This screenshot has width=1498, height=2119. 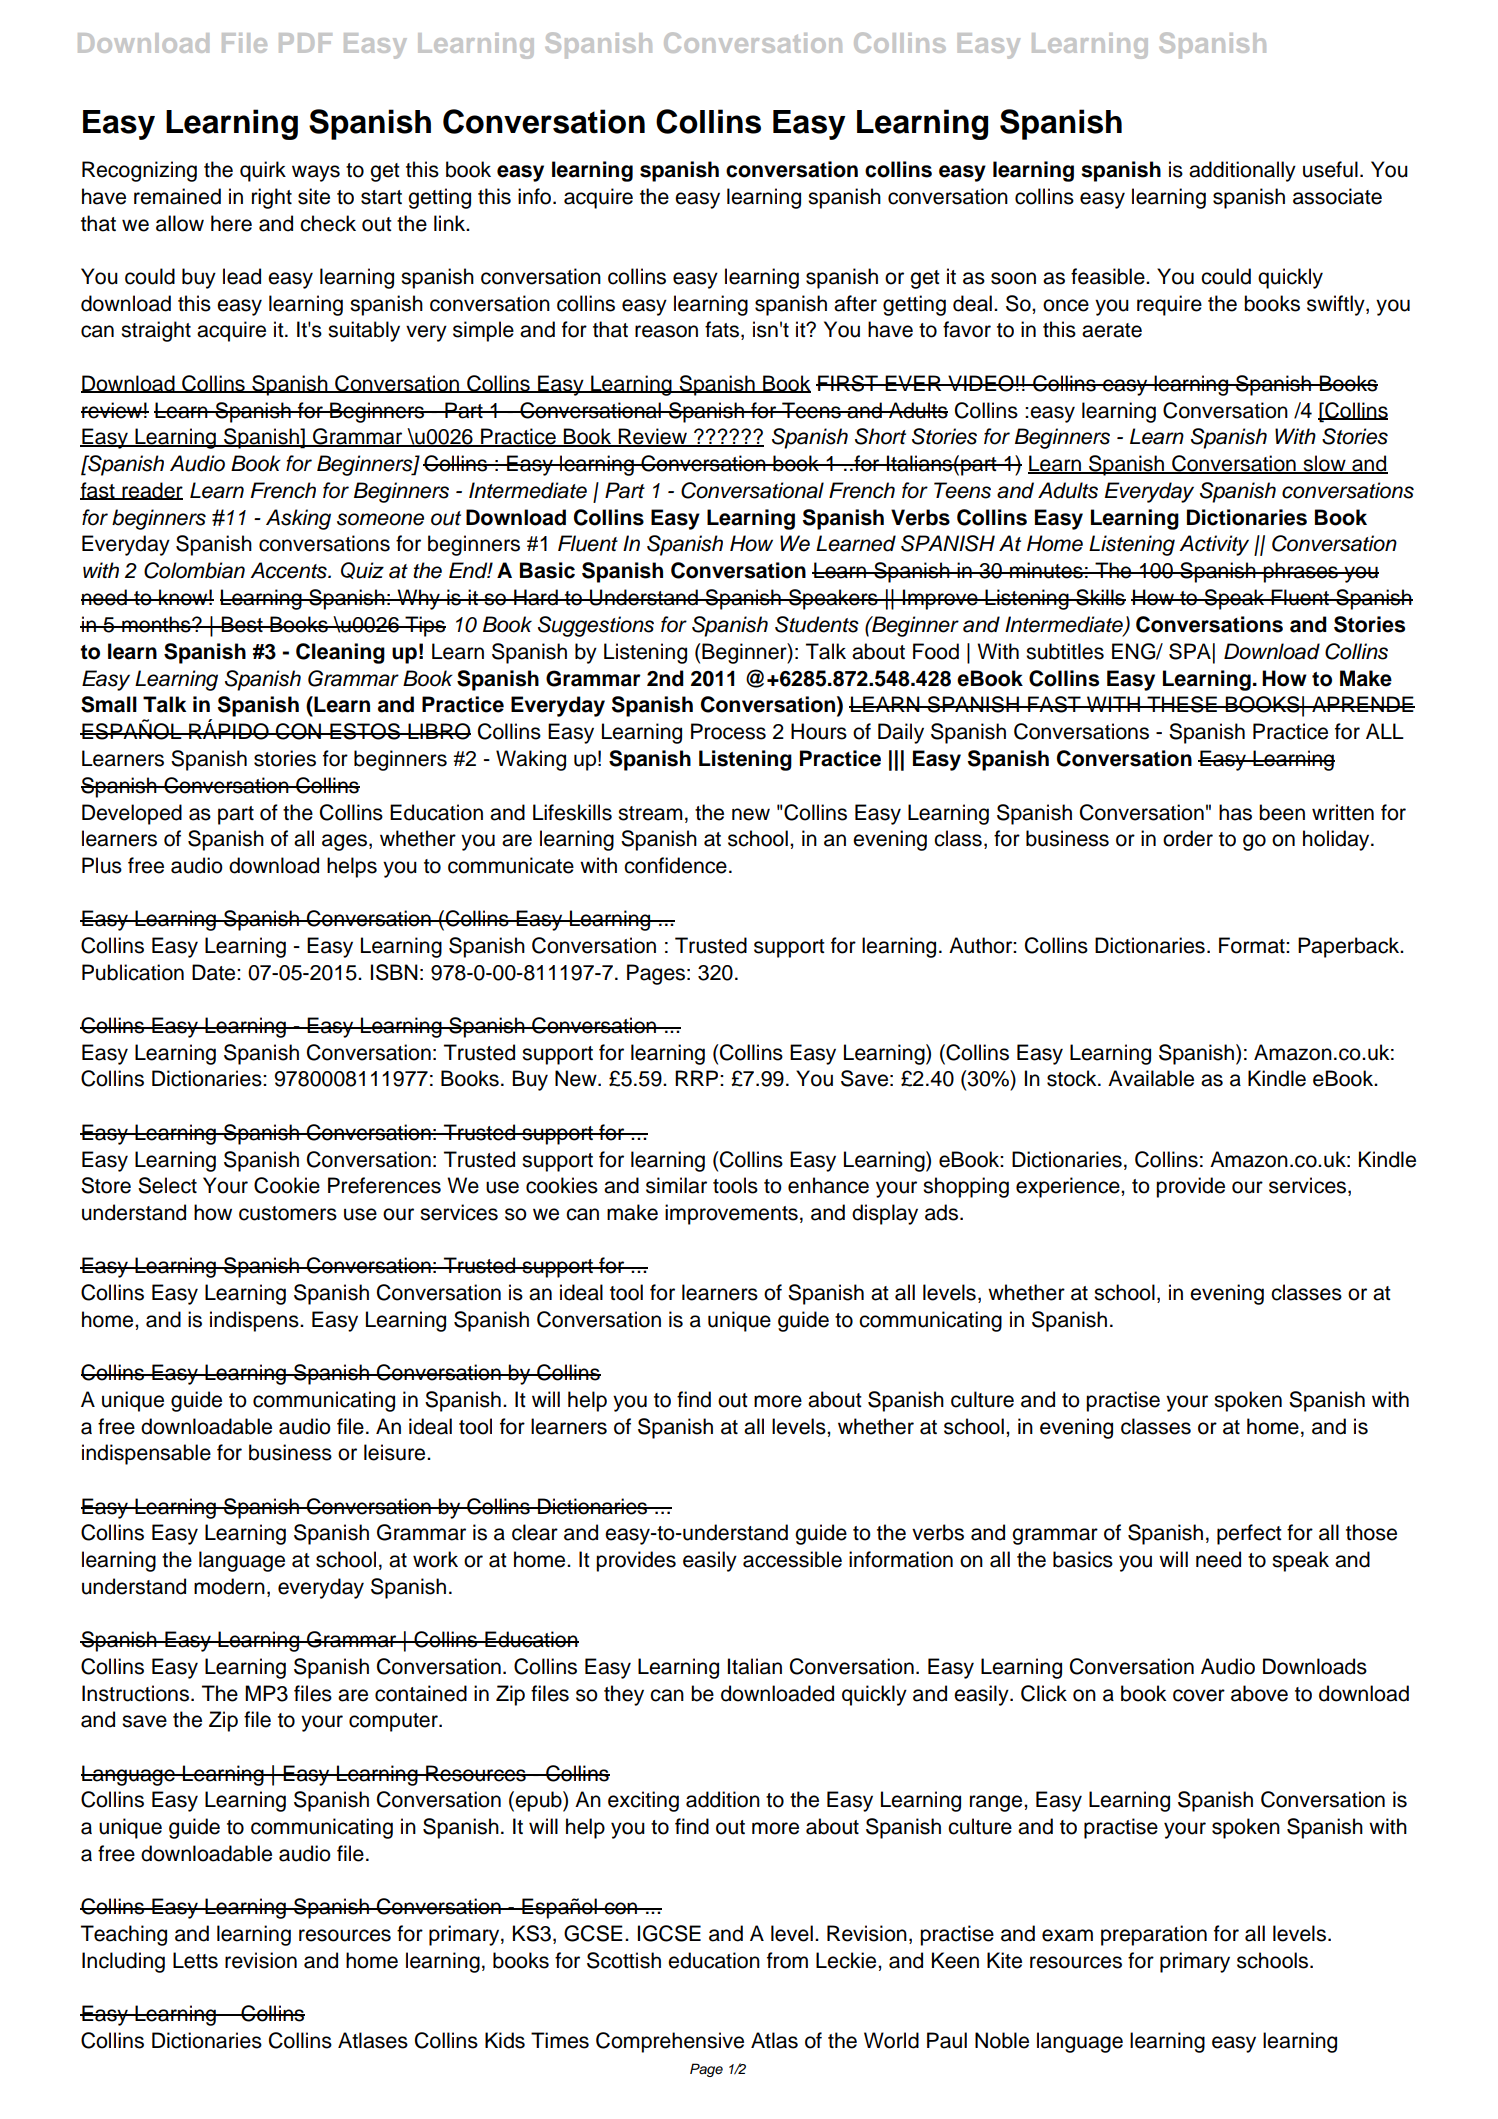 I want to click on Activity, so click(x=1214, y=545).
